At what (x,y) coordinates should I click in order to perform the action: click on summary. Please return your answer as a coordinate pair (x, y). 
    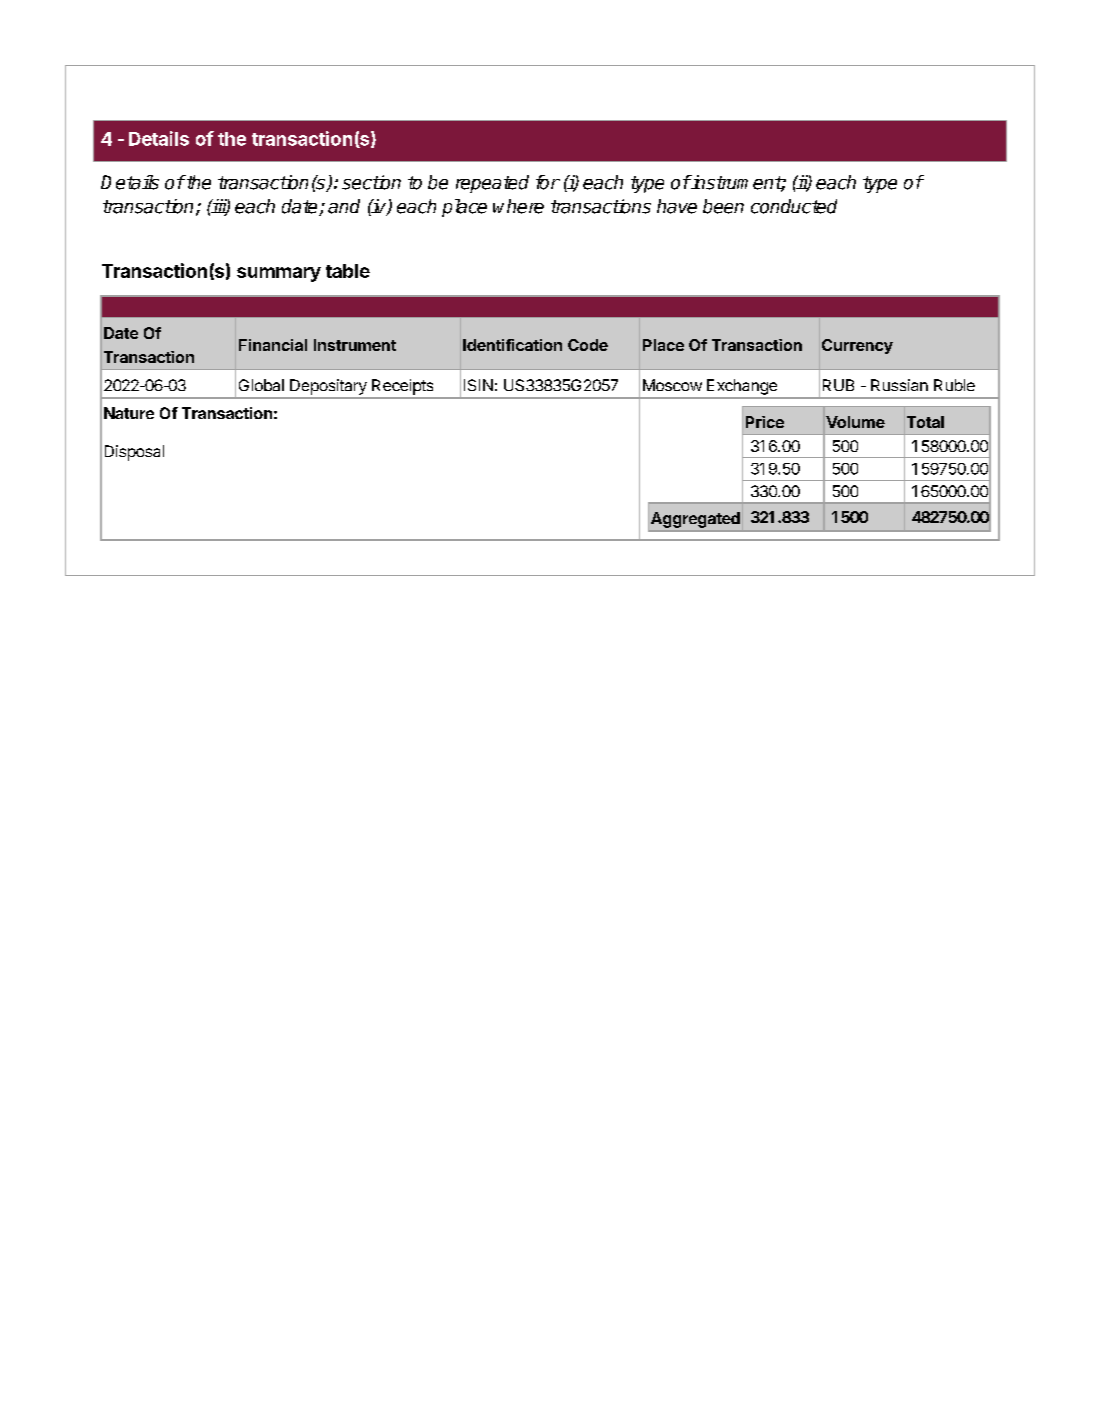
    Looking at the image, I should click on (279, 274).
